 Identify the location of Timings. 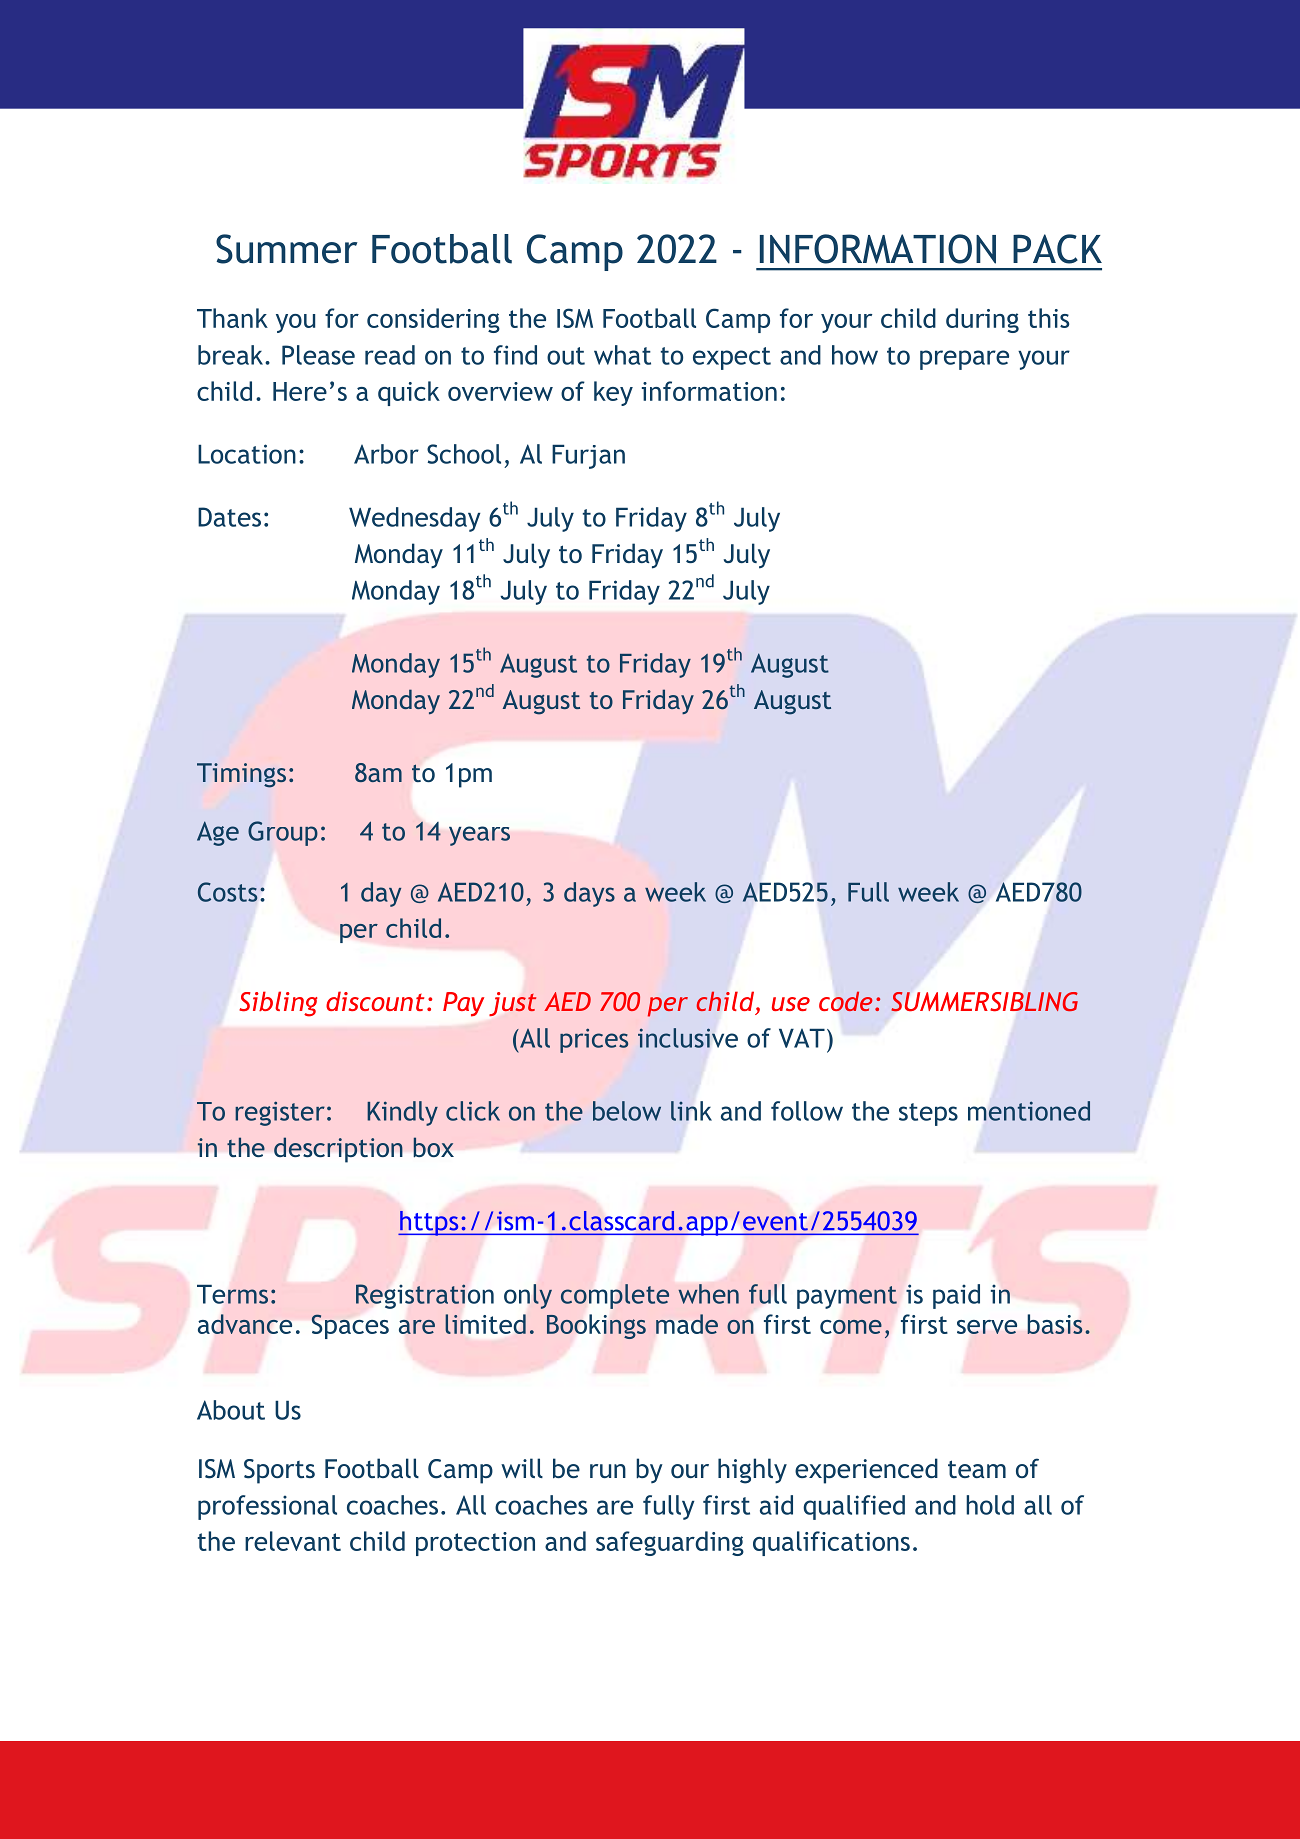
(241, 775).
